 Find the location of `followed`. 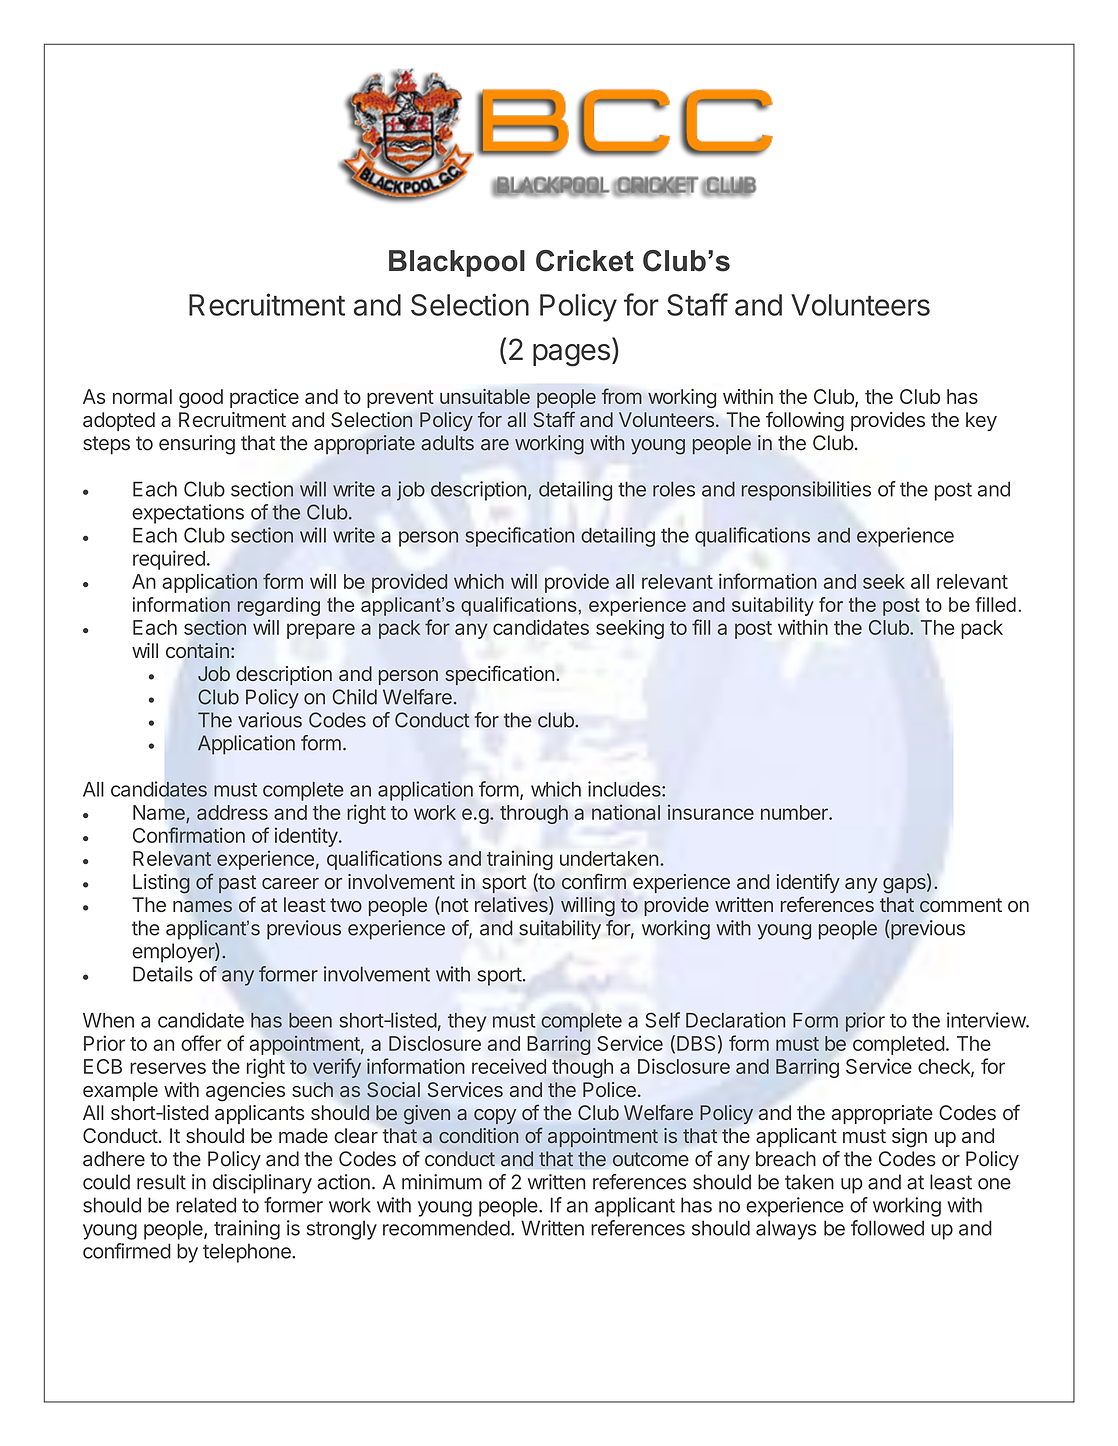

followed is located at coordinates (887, 1228).
